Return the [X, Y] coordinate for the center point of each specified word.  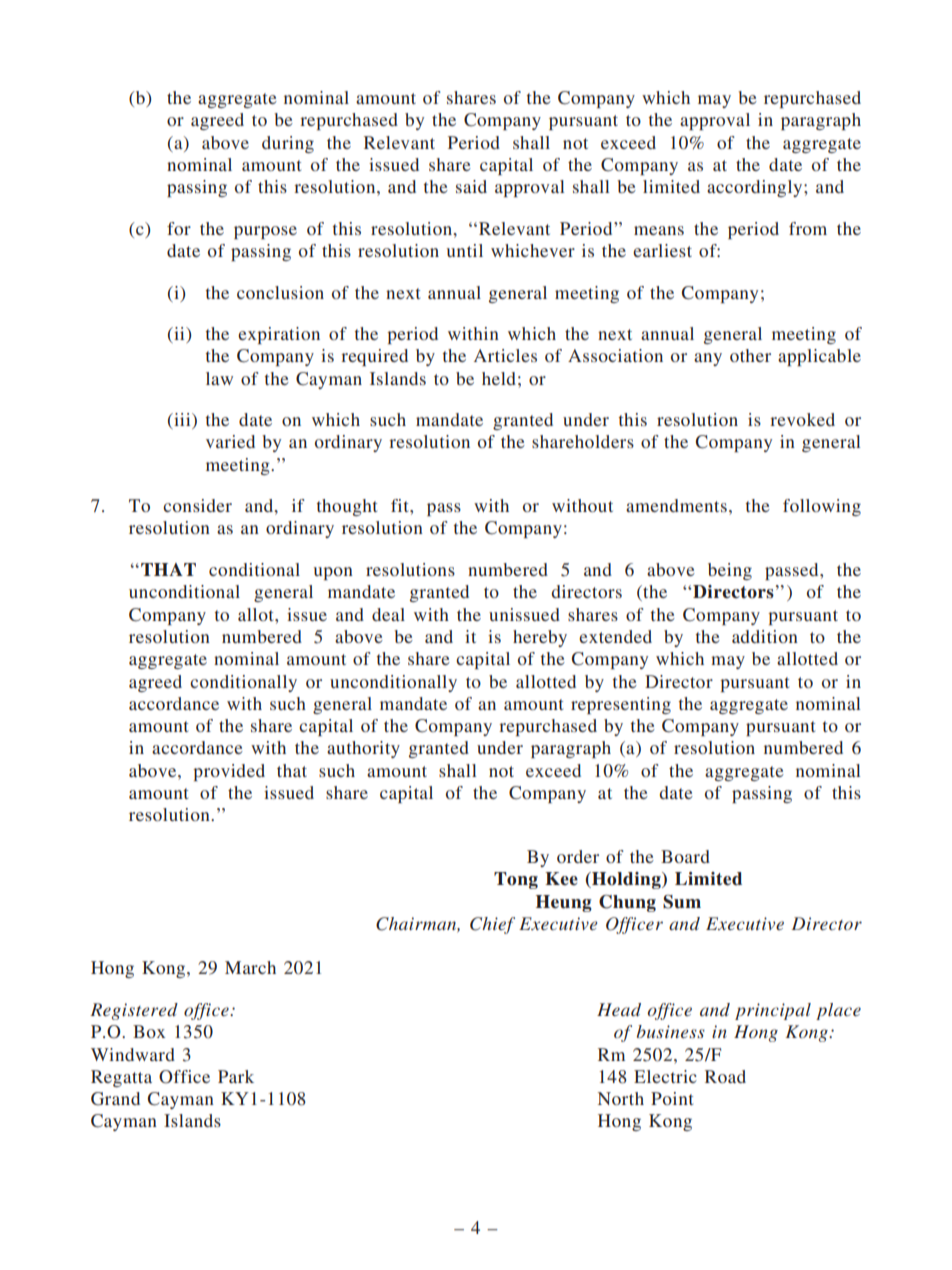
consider [197, 505]
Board [685, 856]
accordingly [756, 188]
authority [363, 749]
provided [229, 772]
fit [401, 505]
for [179, 228]
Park [236, 1076]
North [621, 1098]
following [822, 507]
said [471, 186]
